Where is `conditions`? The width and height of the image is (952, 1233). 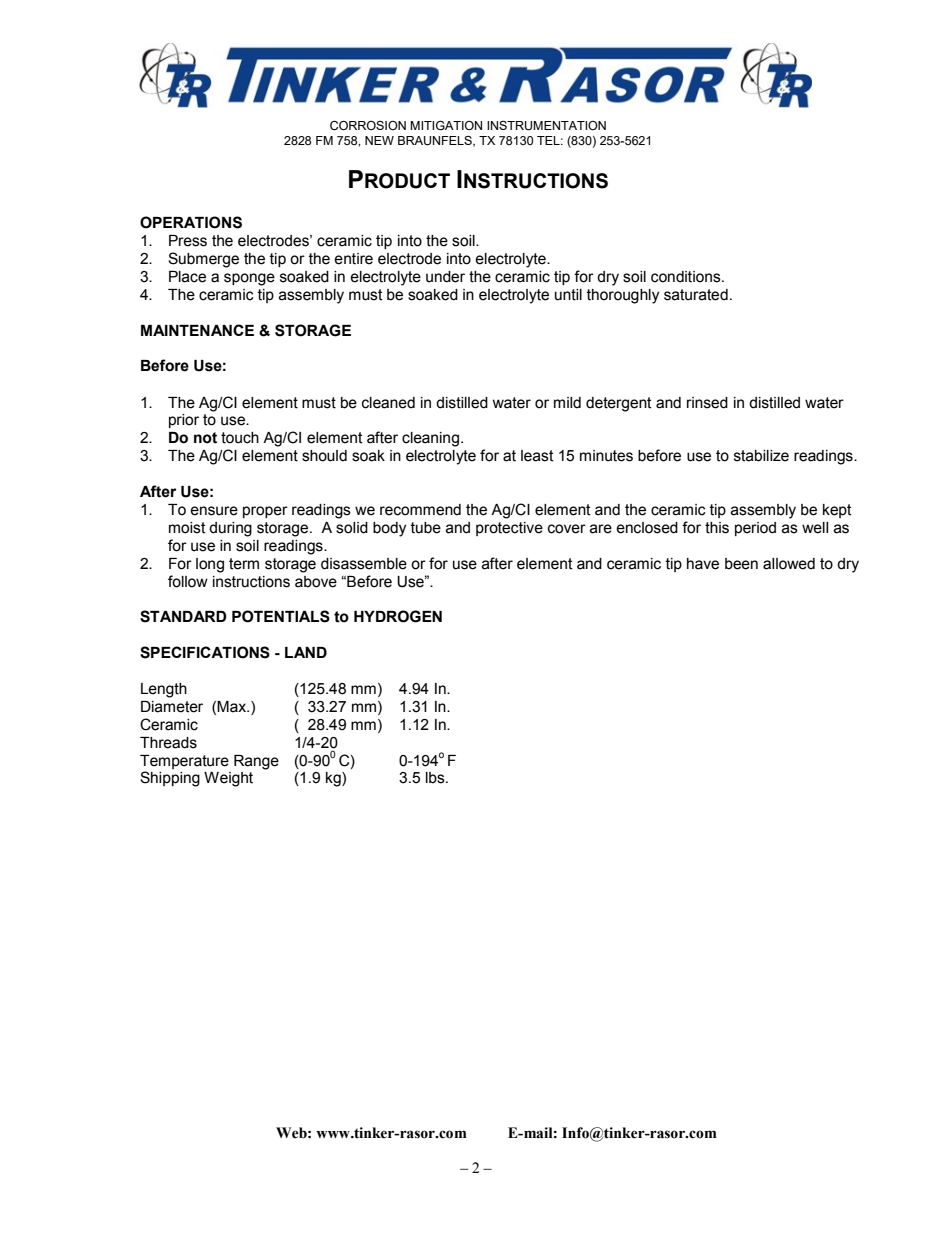
conditions is located at coordinates (687, 277).
